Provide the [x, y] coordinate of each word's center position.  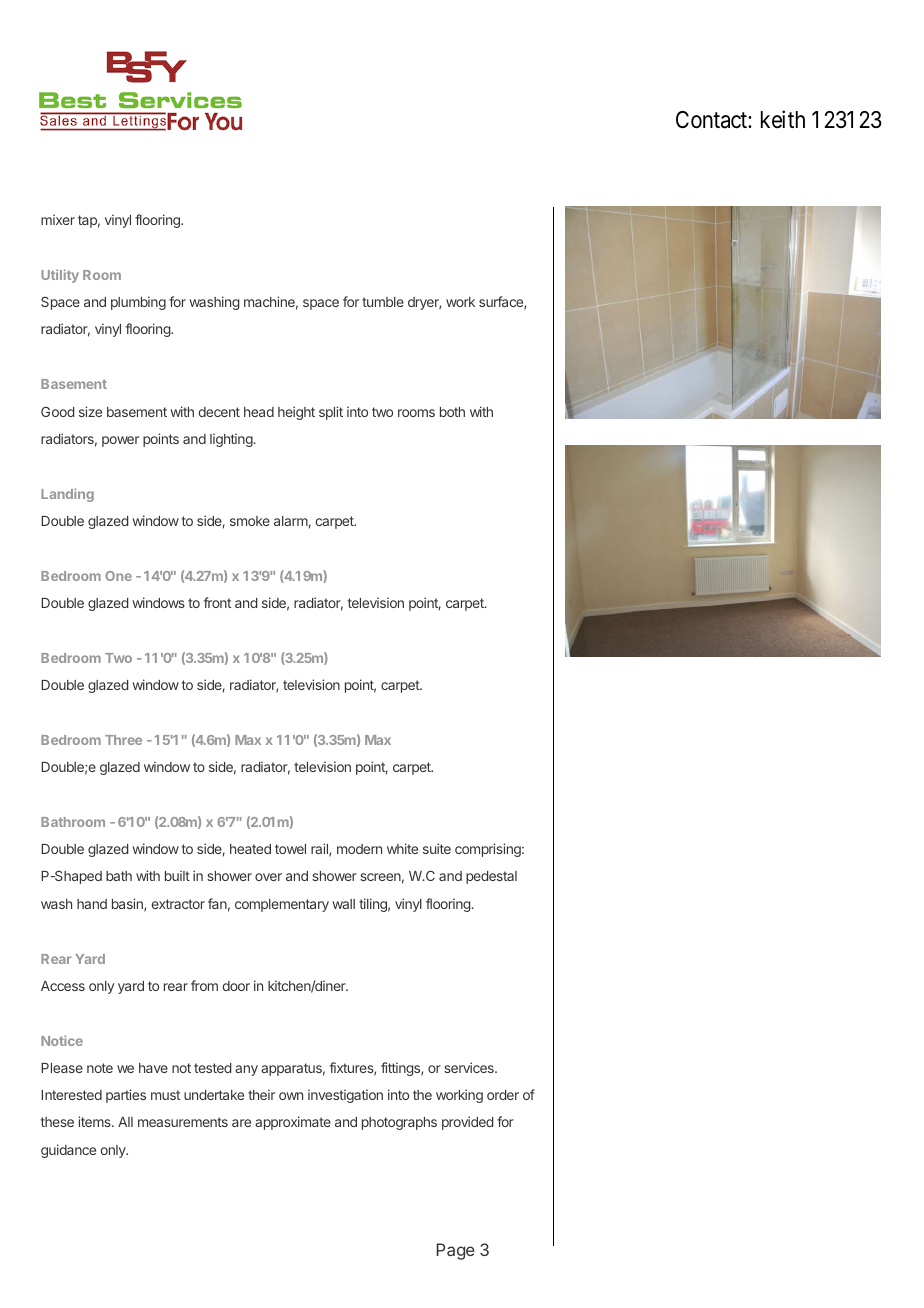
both [452, 412]
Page [455, 1251]
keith [783, 119]
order [503, 1095]
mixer [58, 219]
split [331, 413]
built [177, 875]
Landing [67, 495]
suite [437, 848]
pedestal [491, 877]
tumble [383, 302]
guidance [68, 1151]
